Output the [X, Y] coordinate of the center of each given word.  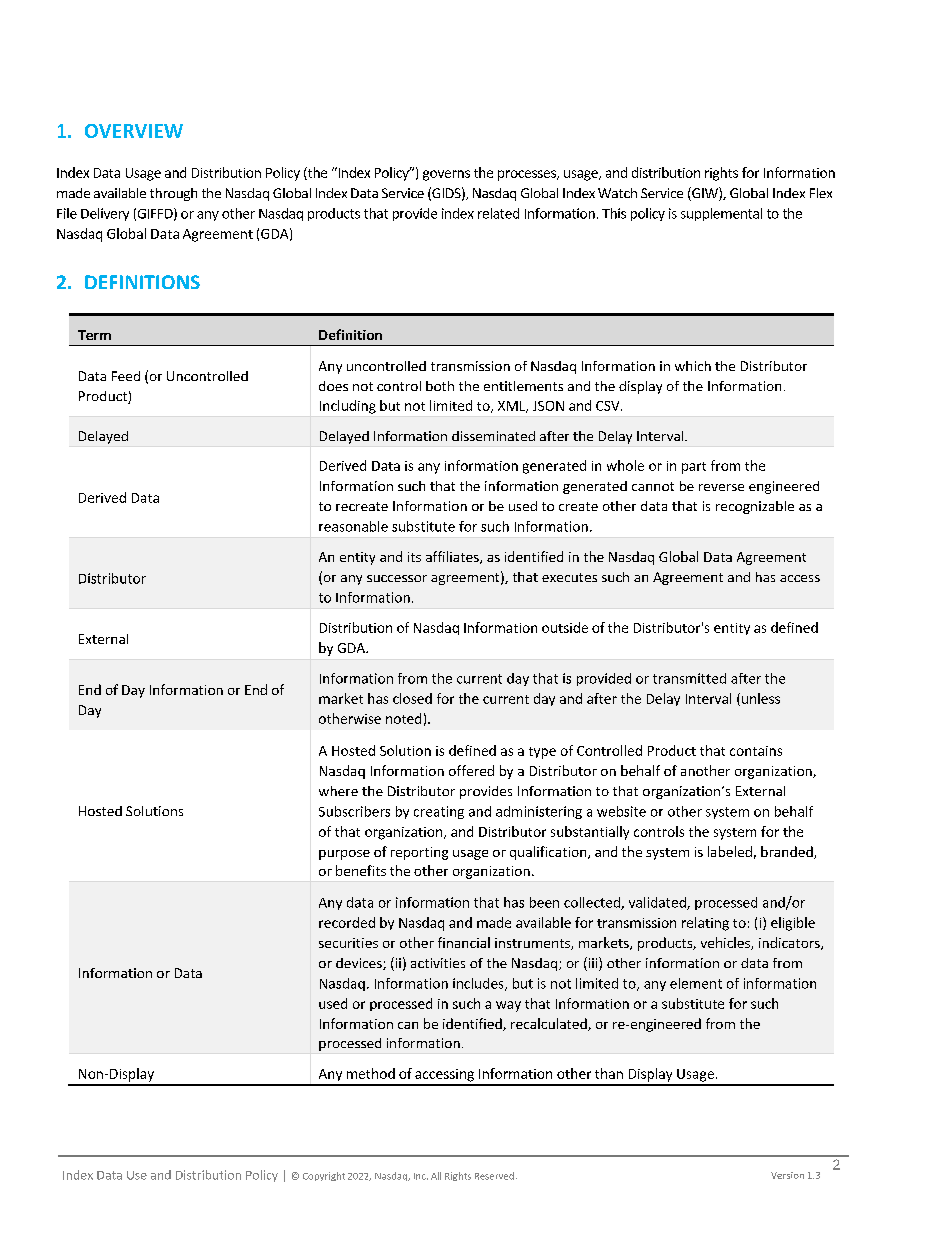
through [173, 194]
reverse [721, 487]
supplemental [721, 214]
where [338, 791]
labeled [730, 851]
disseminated [493, 436]
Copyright [324, 1176]
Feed [126, 376]
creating [439, 812]
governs [446, 175]
